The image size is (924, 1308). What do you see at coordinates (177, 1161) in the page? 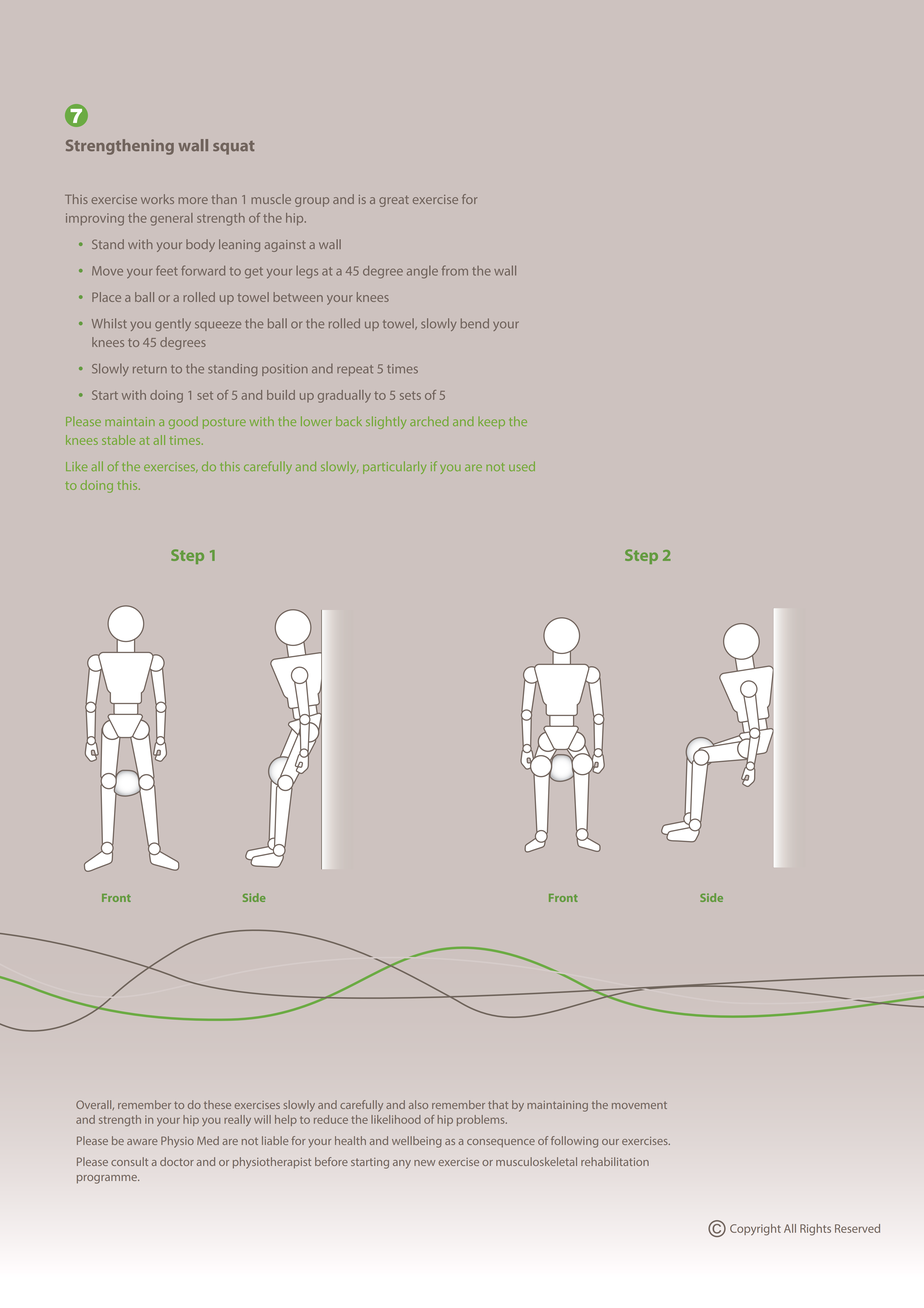
I see `doctor` at bounding box center [177, 1161].
